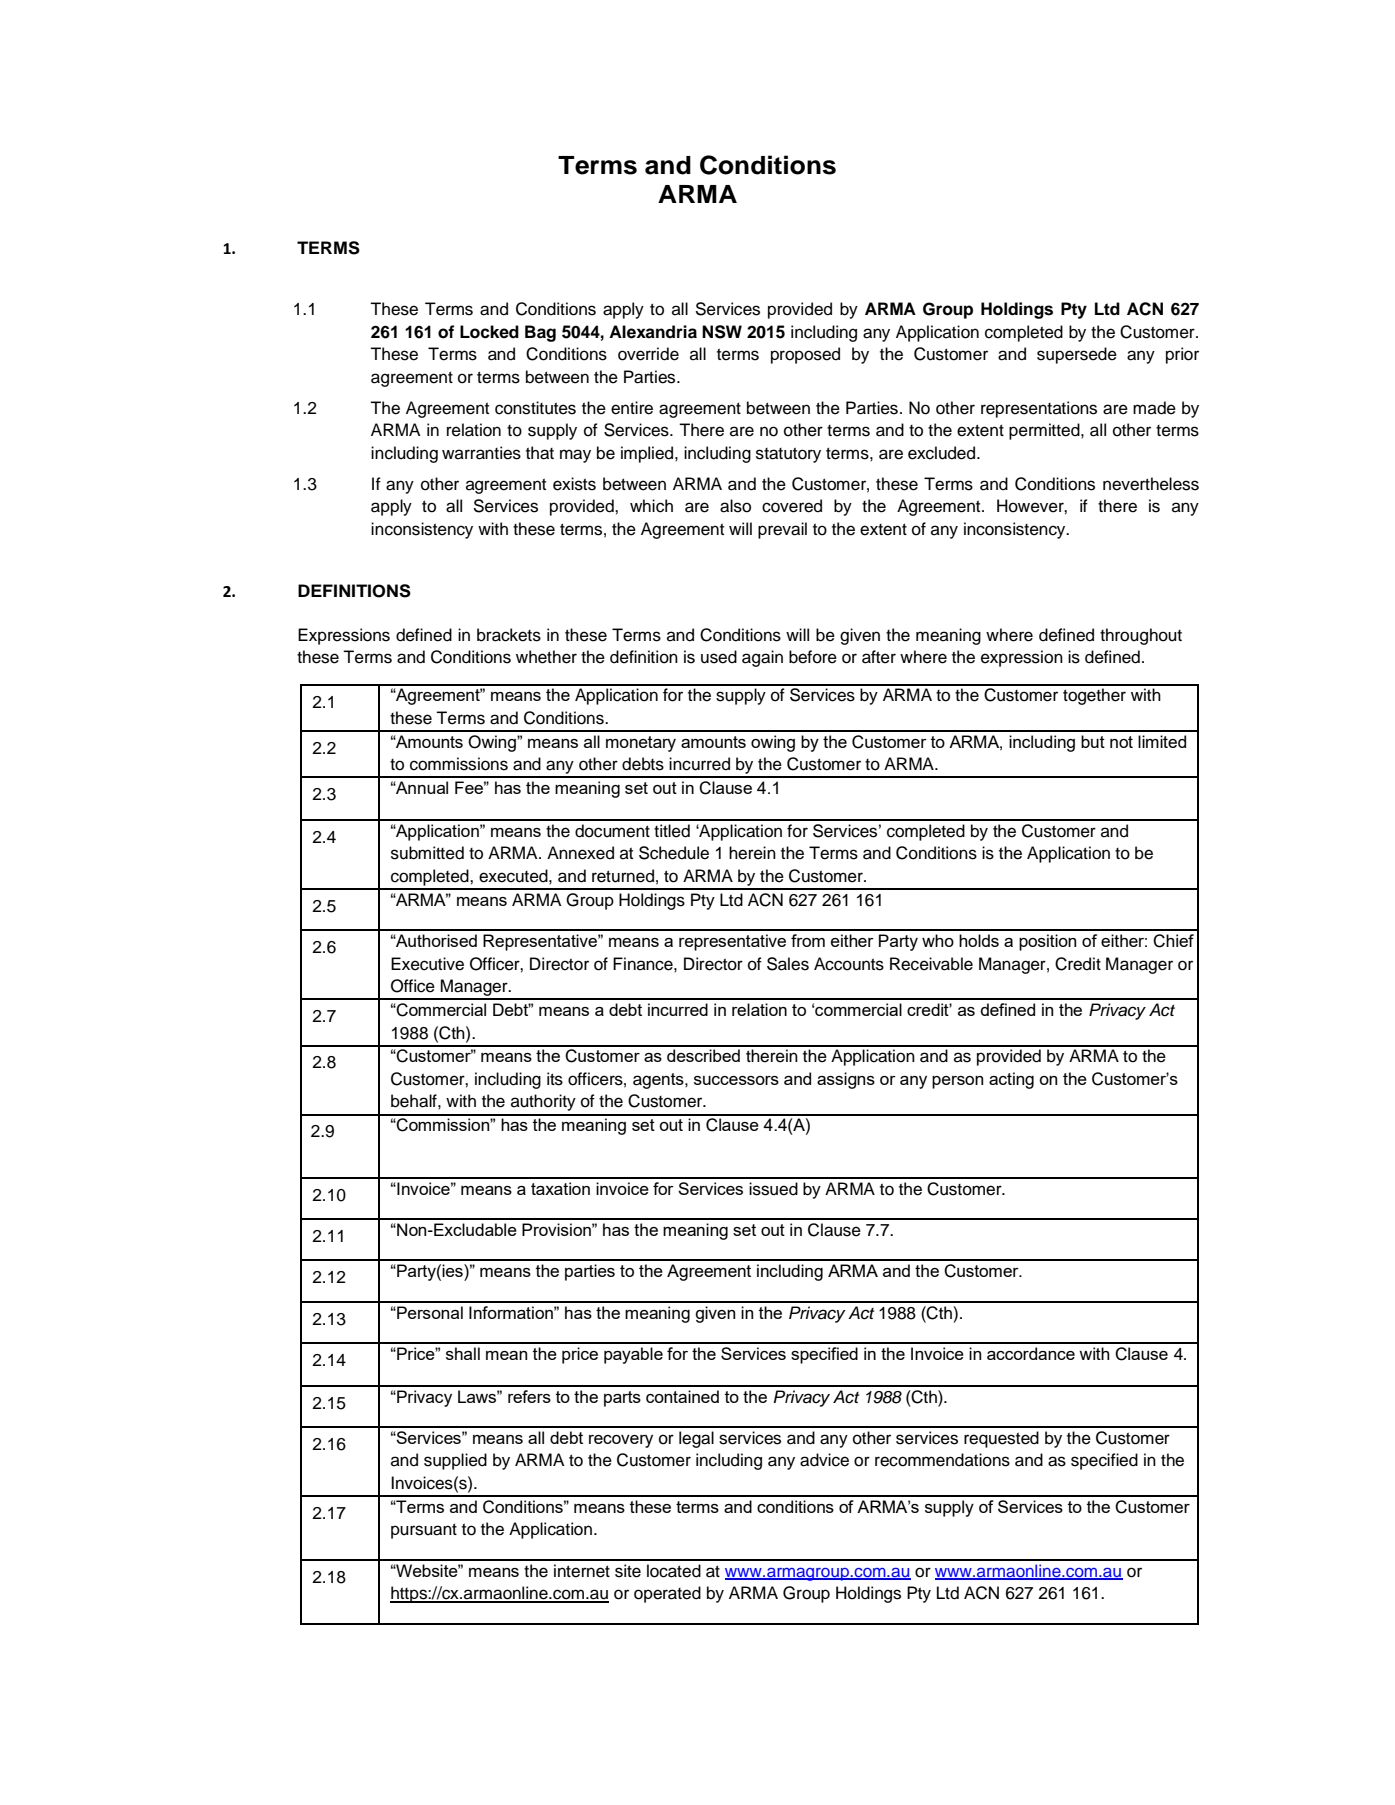 The image size is (1395, 1805). What do you see at coordinates (560, 1188) in the screenshot?
I see `taxation` at bounding box center [560, 1188].
